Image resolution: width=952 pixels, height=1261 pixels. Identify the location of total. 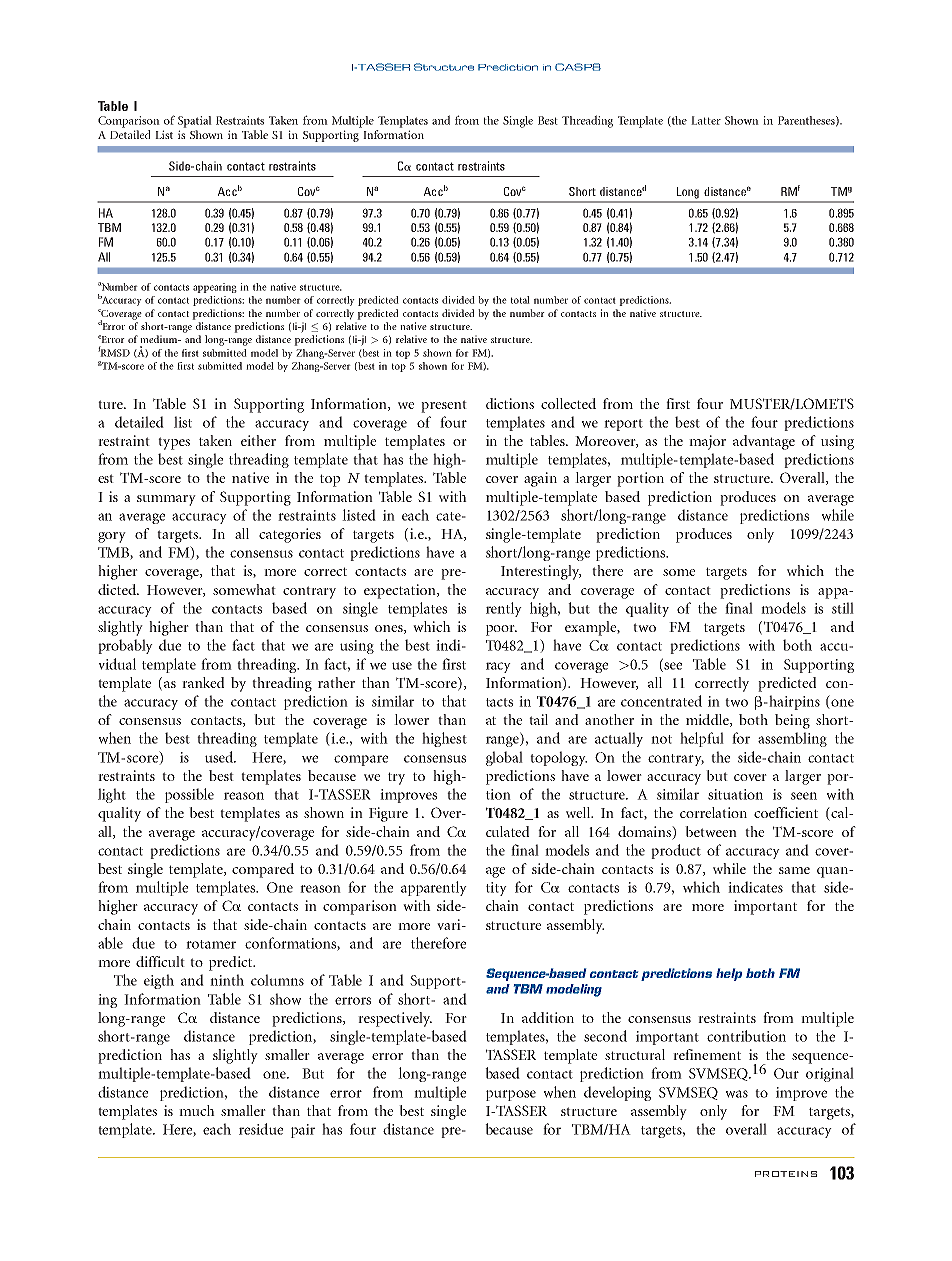
(520, 300).
